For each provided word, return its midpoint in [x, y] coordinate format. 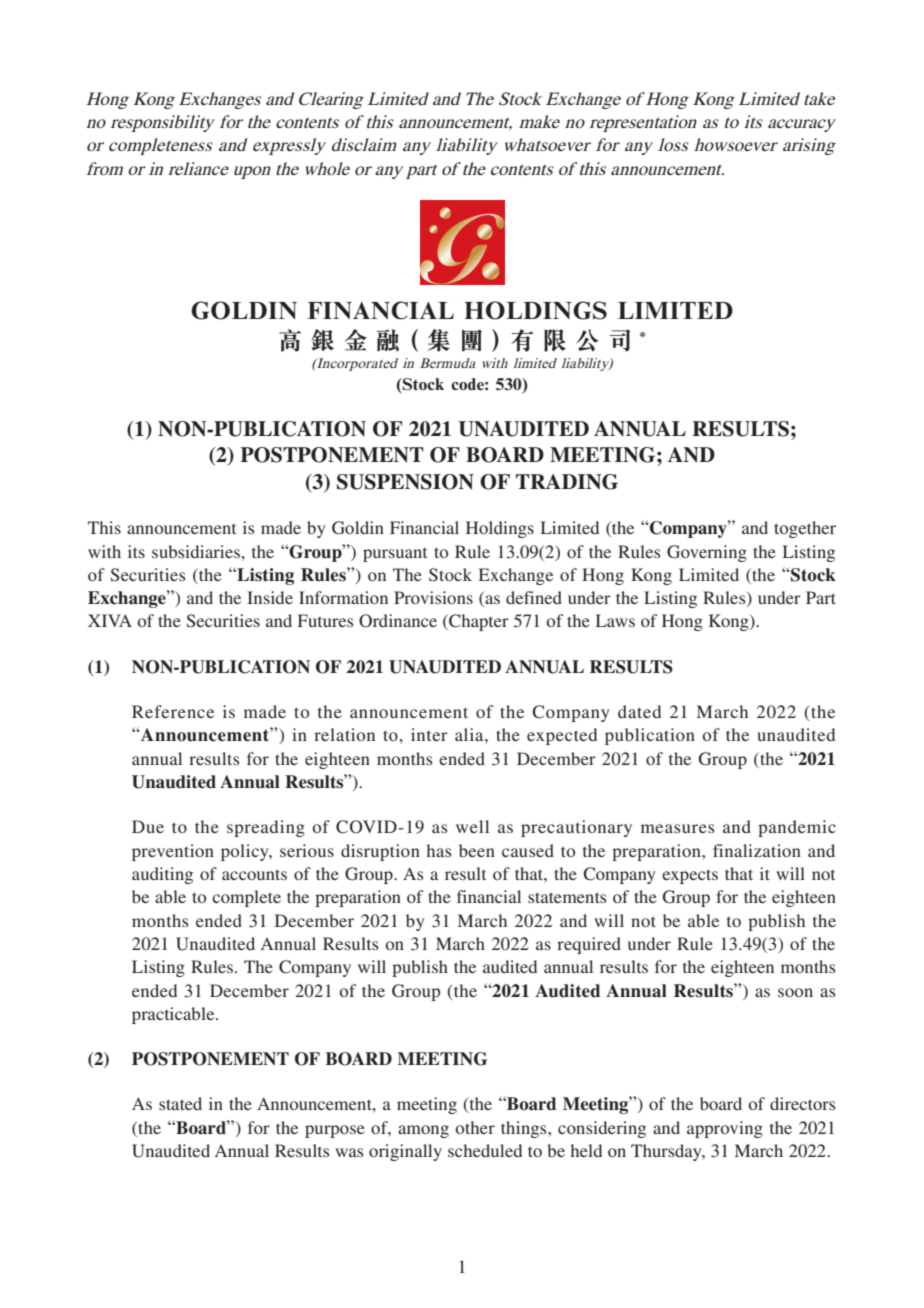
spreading [266, 828]
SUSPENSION [405, 482]
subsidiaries [197, 551]
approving [725, 1129]
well [472, 826]
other [475, 1127]
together [805, 529]
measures [678, 828]
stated [180, 1103]
